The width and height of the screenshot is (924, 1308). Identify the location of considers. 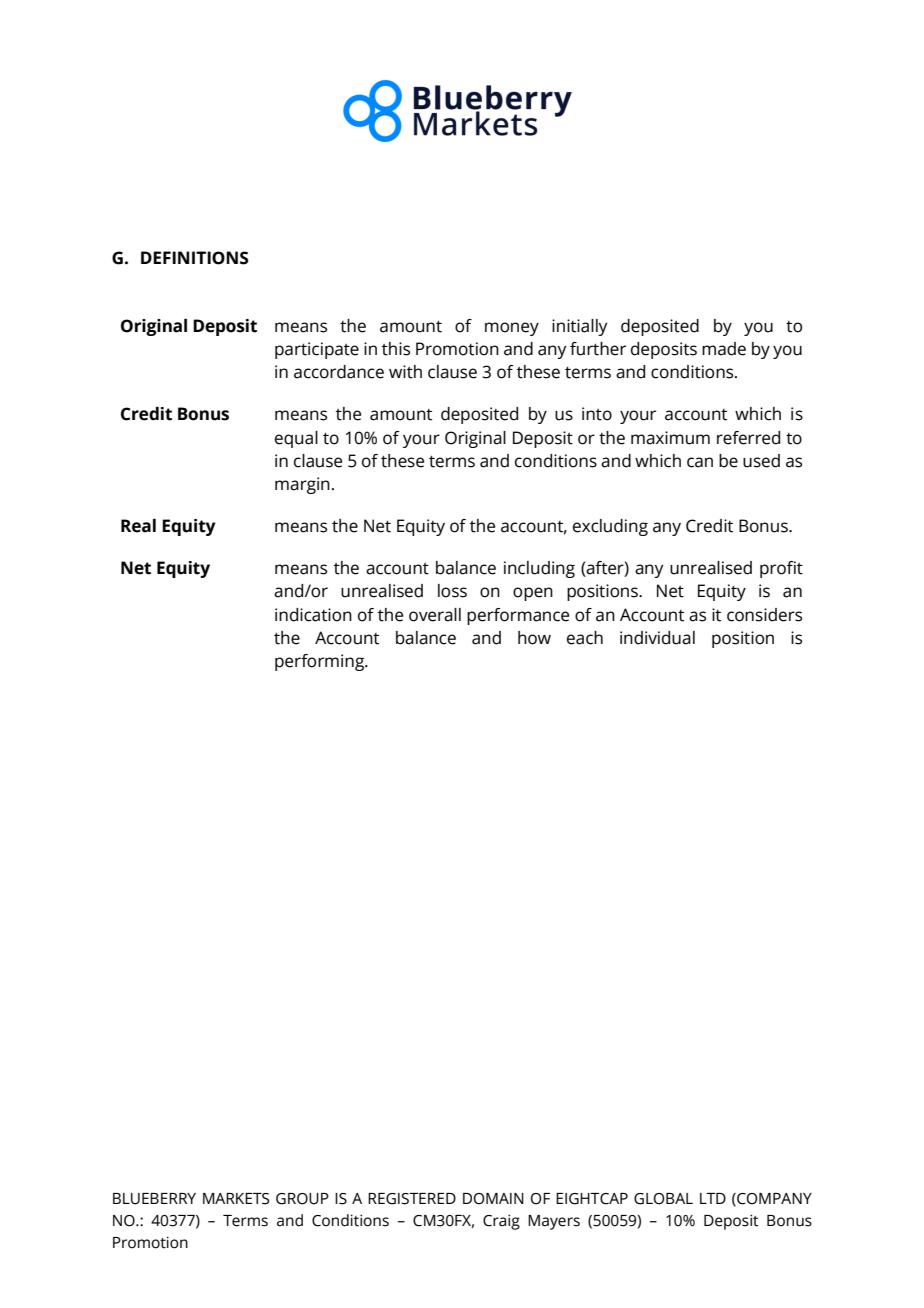
(764, 615).
